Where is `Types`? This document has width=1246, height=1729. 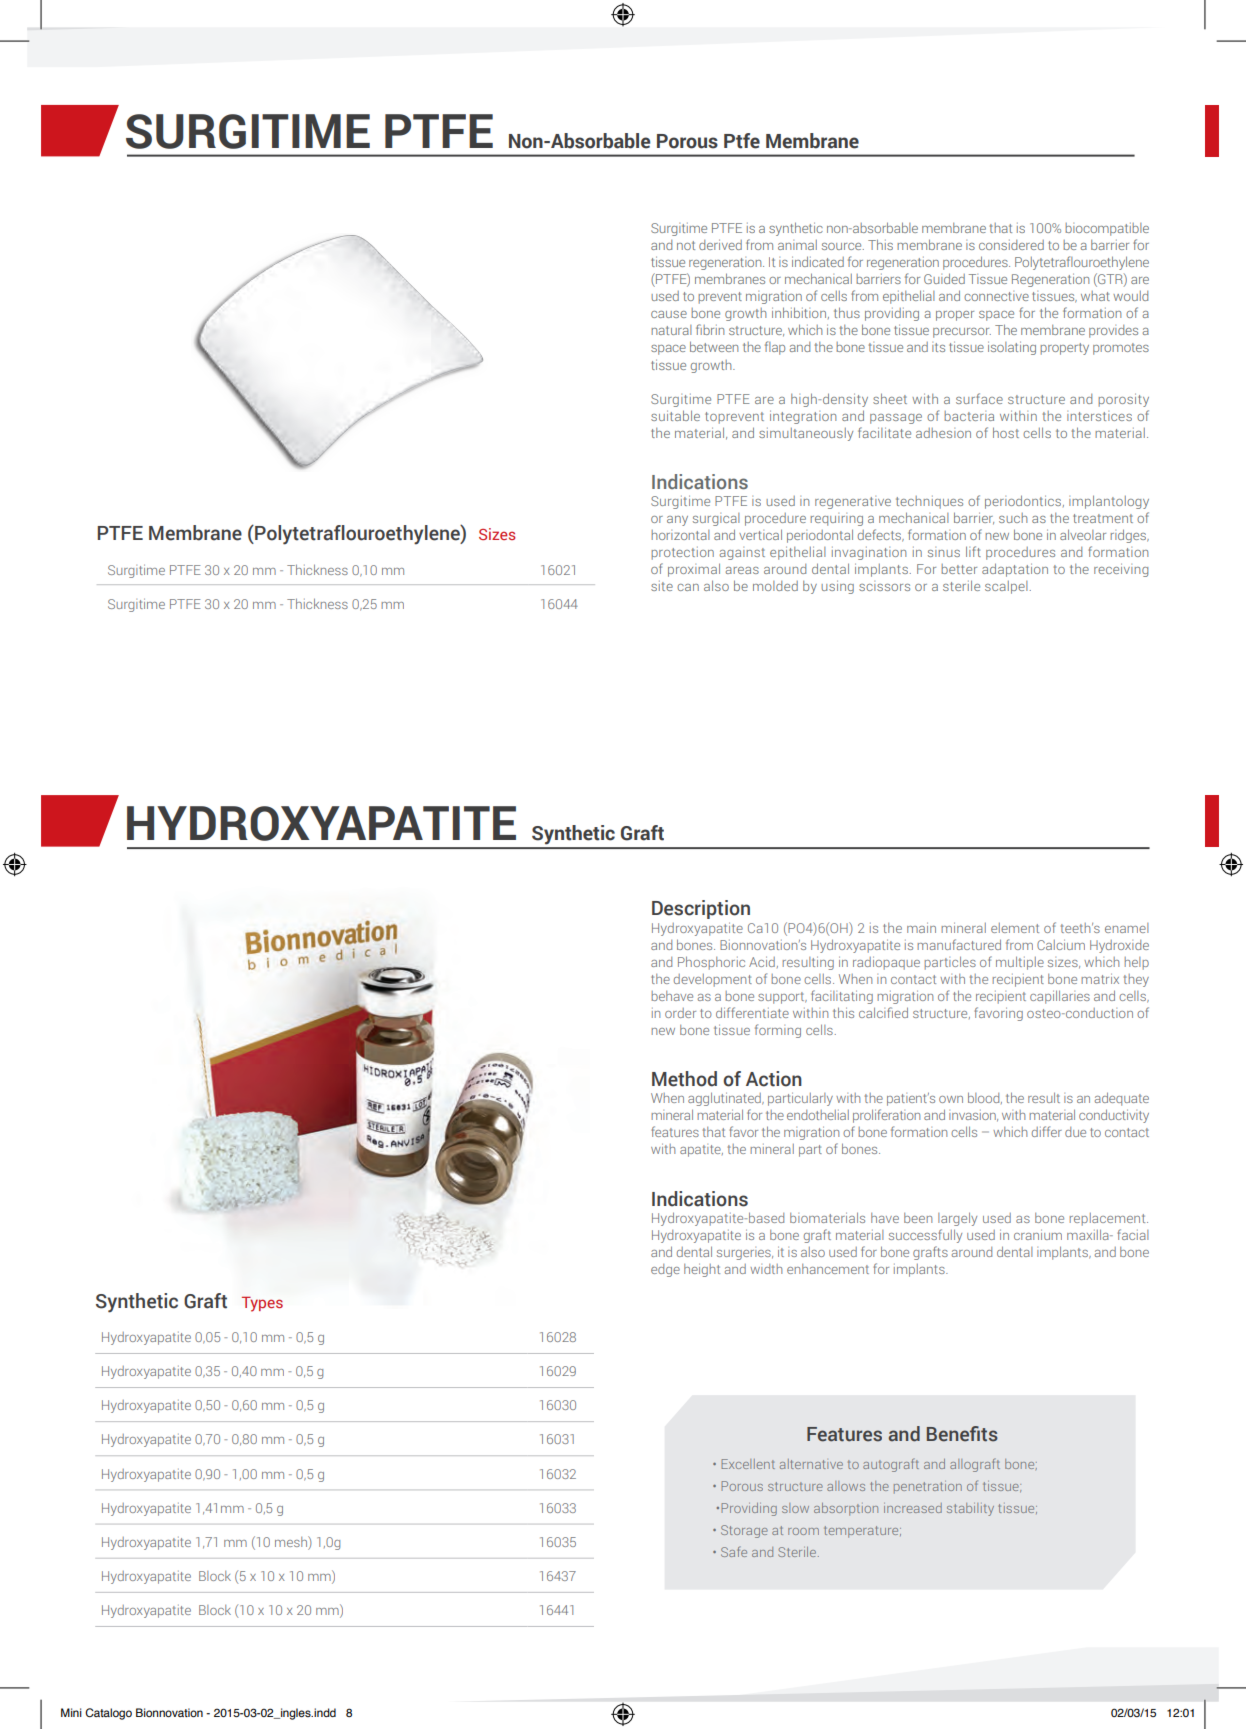 Types is located at coordinates (262, 1304).
